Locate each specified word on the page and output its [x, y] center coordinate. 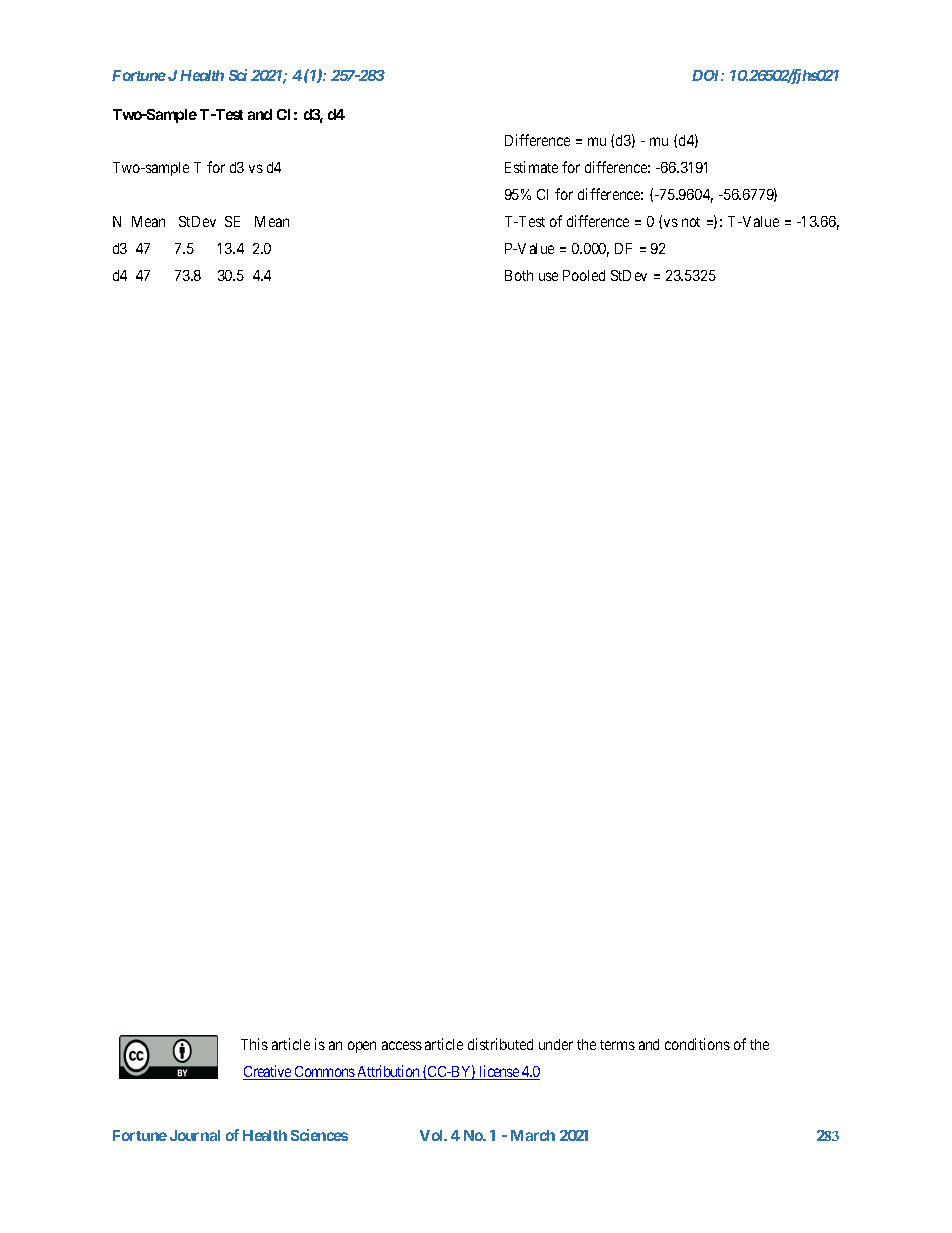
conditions [697, 1044]
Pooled [584, 275]
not [691, 222]
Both [519, 275]
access [402, 1045]
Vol [432, 1135]
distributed [500, 1044]
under [556, 1044]
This [254, 1044]
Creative [268, 1072]
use [548, 276]
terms [617, 1045]
